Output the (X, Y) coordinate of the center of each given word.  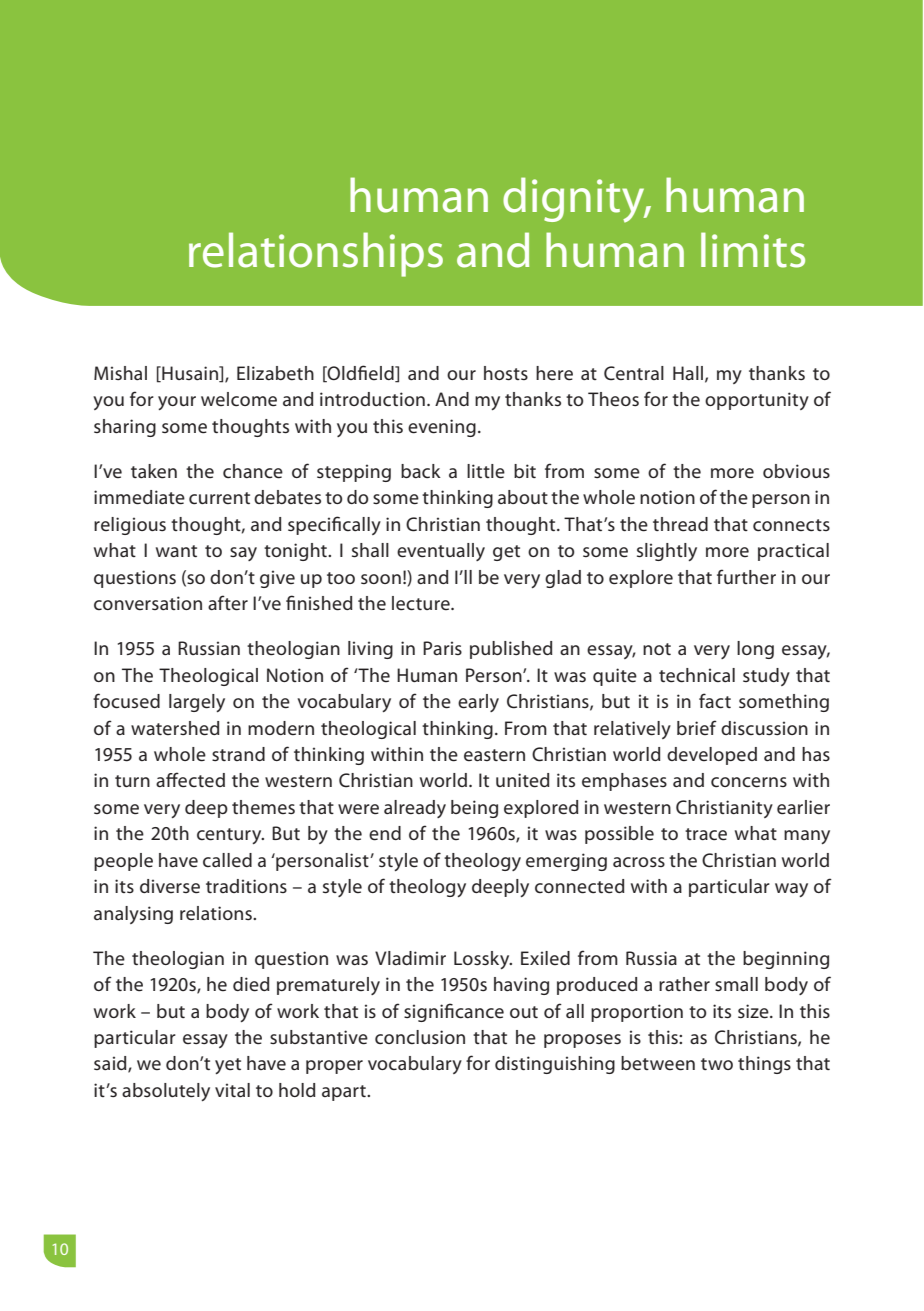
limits (753, 250)
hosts (506, 373)
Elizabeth (275, 373)
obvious (796, 471)
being (474, 809)
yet (228, 1066)
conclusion (420, 1037)
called (227, 860)
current (219, 498)
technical (697, 675)
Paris (442, 648)
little (486, 471)
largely (197, 703)
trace (706, 834)
